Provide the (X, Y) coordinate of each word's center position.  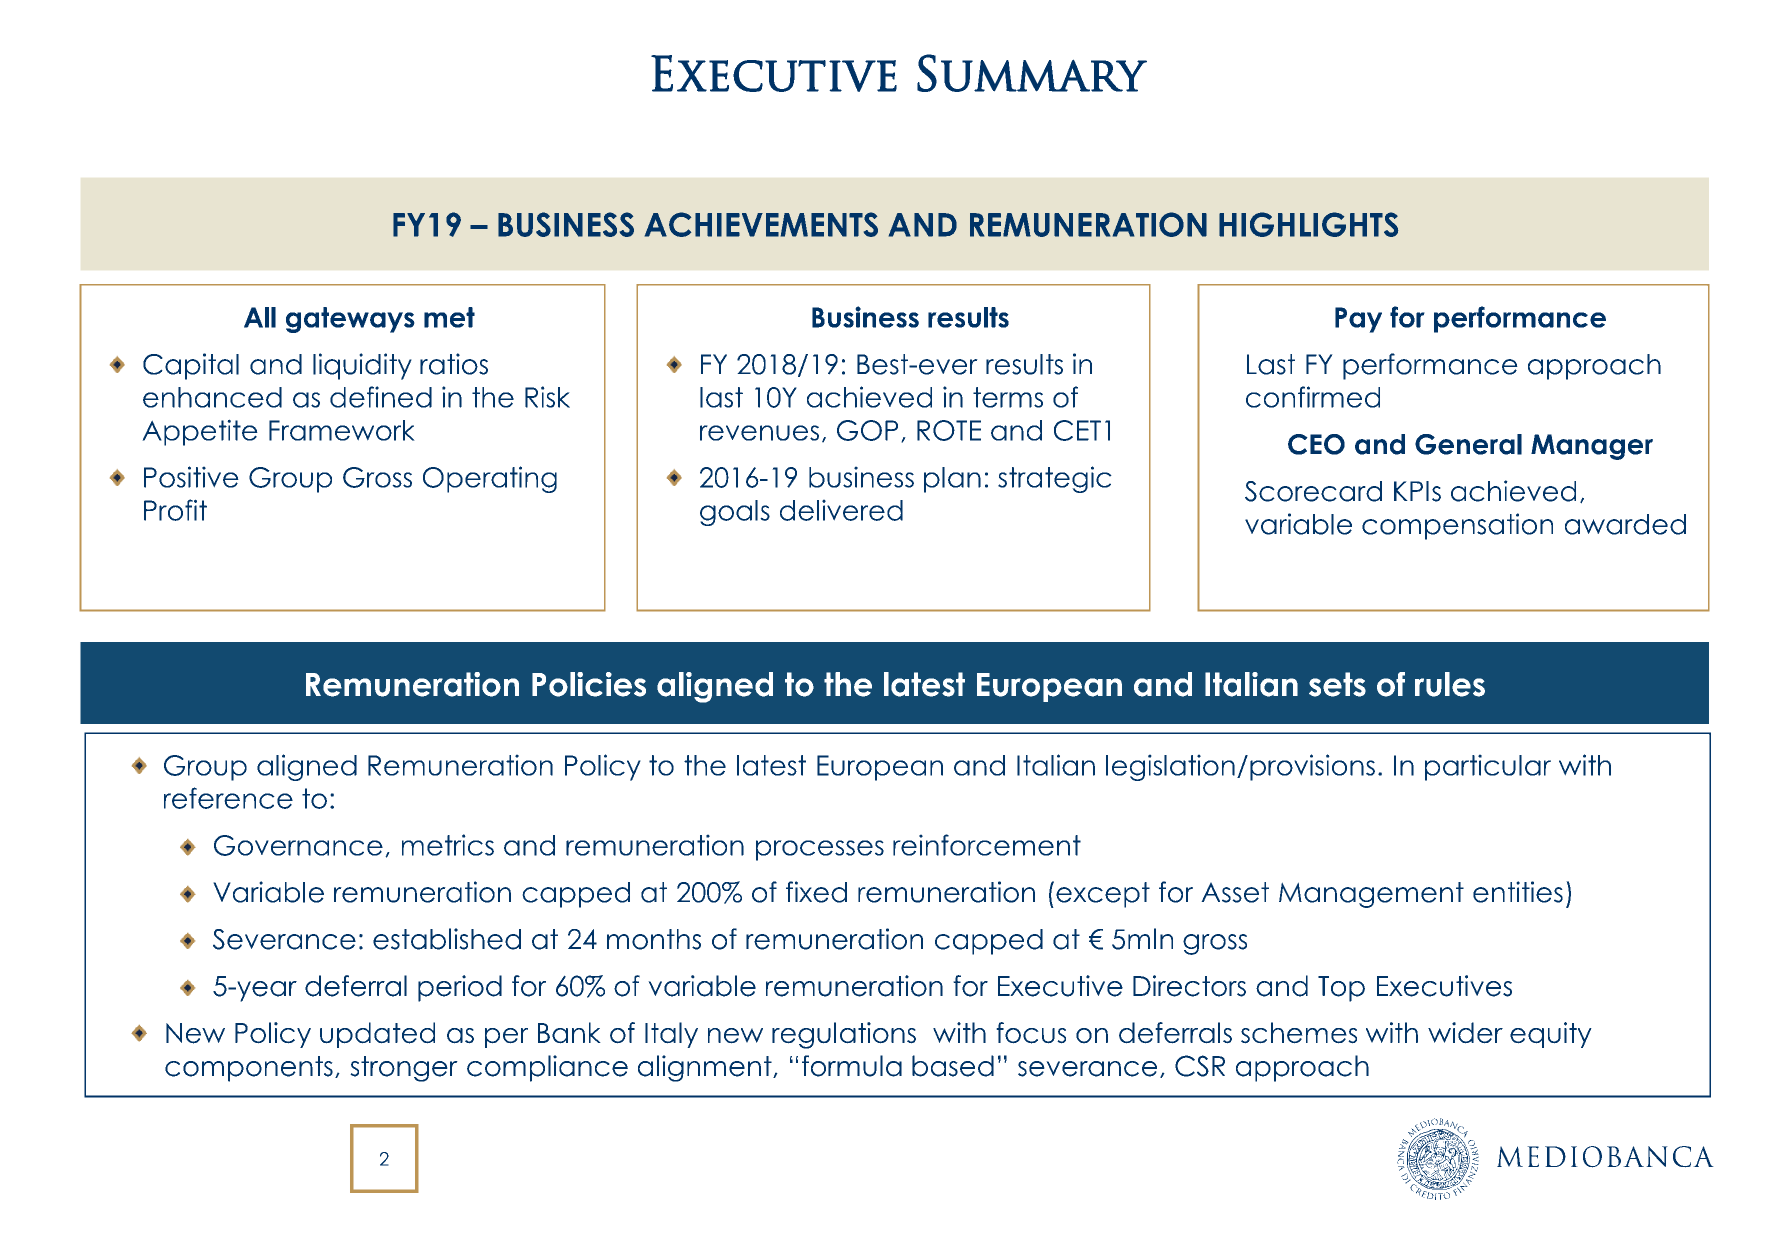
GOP (867, 430)
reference (228, 798)
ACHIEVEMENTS (761, 224)
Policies (589, 684)
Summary (1032, 73)
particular (1488, 767)
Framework (342, 430)
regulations (844, 1035)
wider (1465, 1033)
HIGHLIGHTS (1308, 224)
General (1468, 444)
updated (377, 1035)
